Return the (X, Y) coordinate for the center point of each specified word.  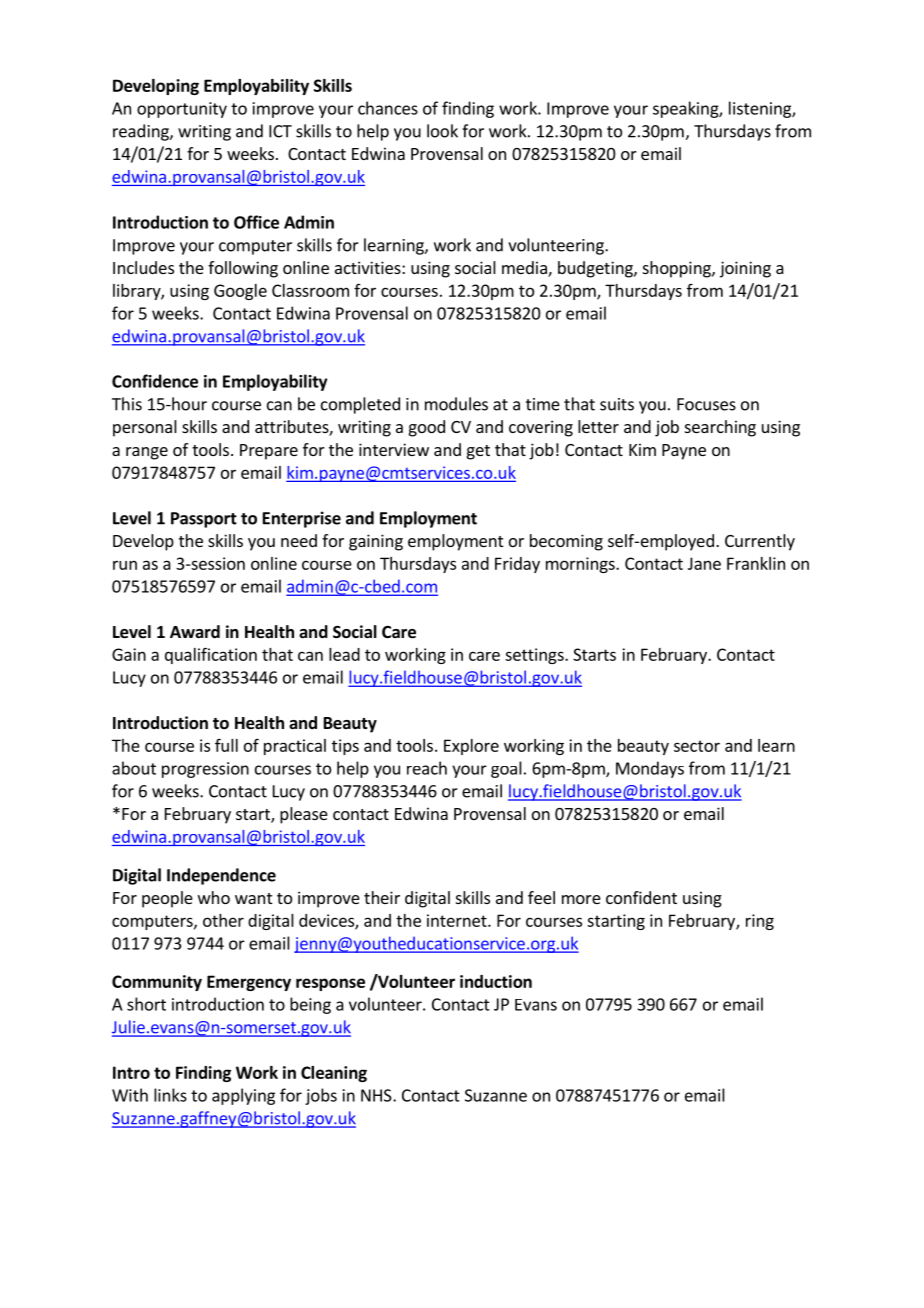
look (442, 131)
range (147, 453)
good (427, 428)
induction (496, 981)
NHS (377, 1095)
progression (205, 770)
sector (697, 746)
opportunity (182, 110)
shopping (678, 269)
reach (427, 768)
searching (720, 428)
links (170, 1095)
